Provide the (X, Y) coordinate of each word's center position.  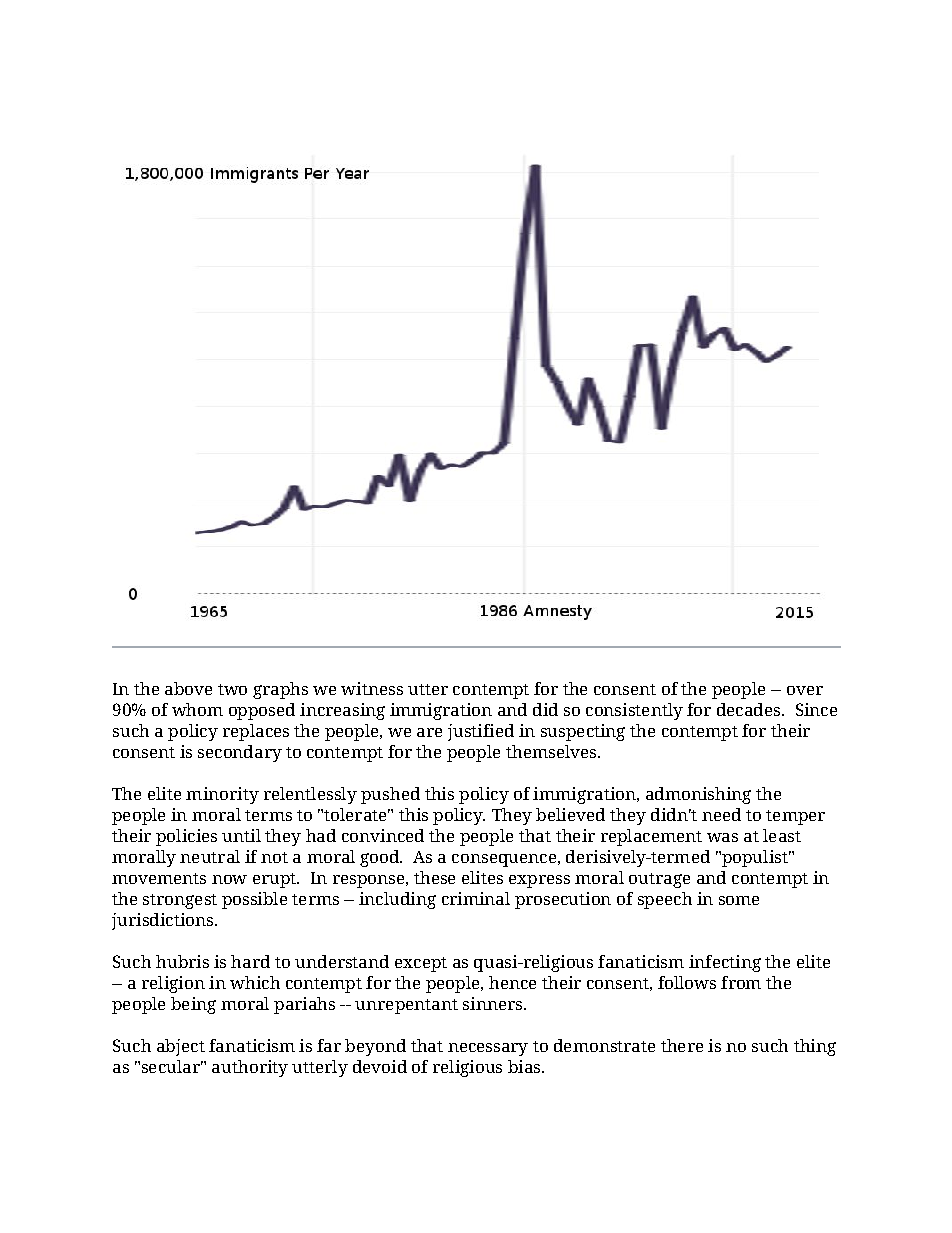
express (539, 881)
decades (748, 709)
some (739, 900)
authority (250, 1068)
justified (481, 732)
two (232, 689)
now (229, 879)
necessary (488, 1049)
